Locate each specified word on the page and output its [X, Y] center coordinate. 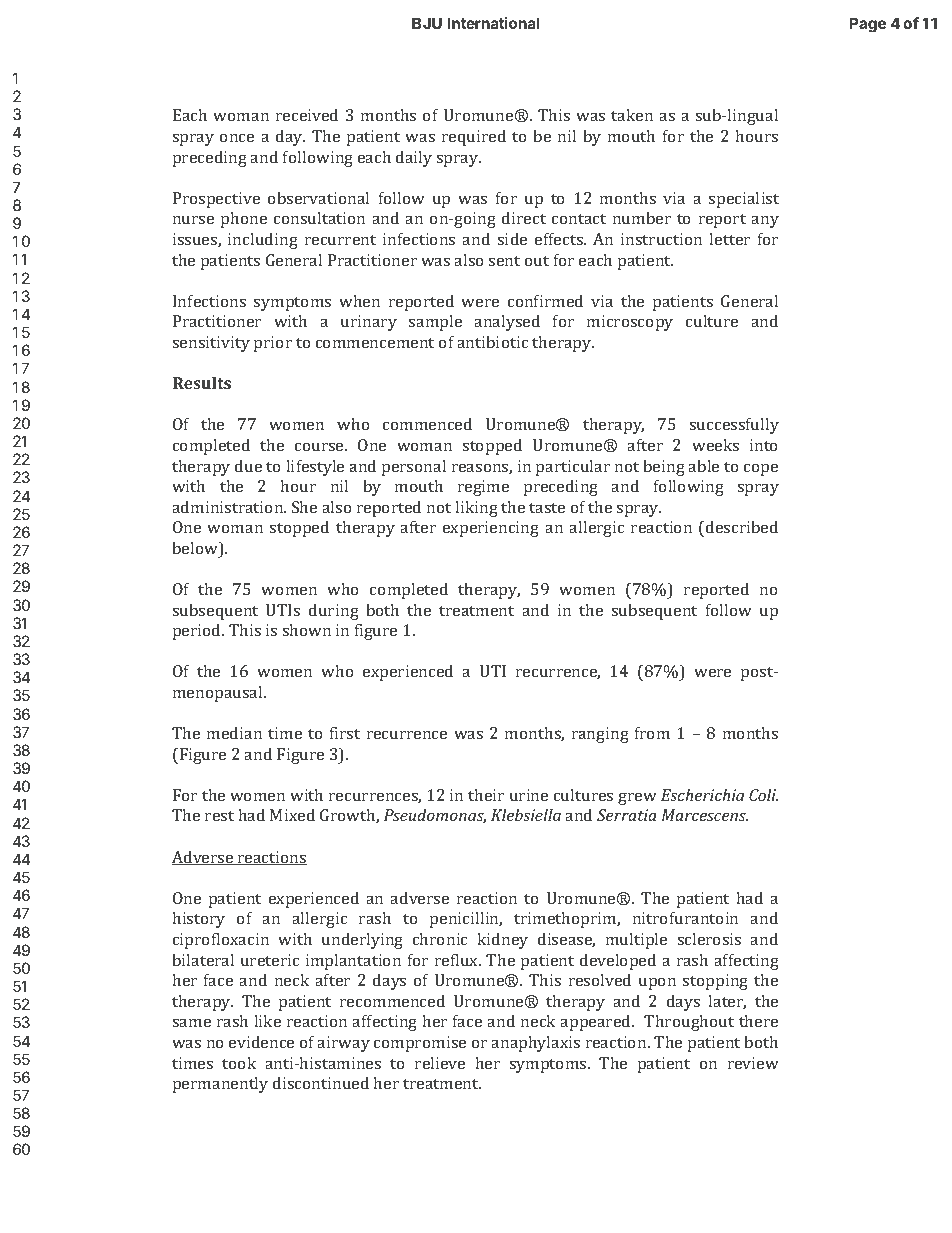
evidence [261, 1041]
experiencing [491, 529]
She [304, 506]
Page [867, 25]
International [494, 23]
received [307, 114]
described [741, 528]
